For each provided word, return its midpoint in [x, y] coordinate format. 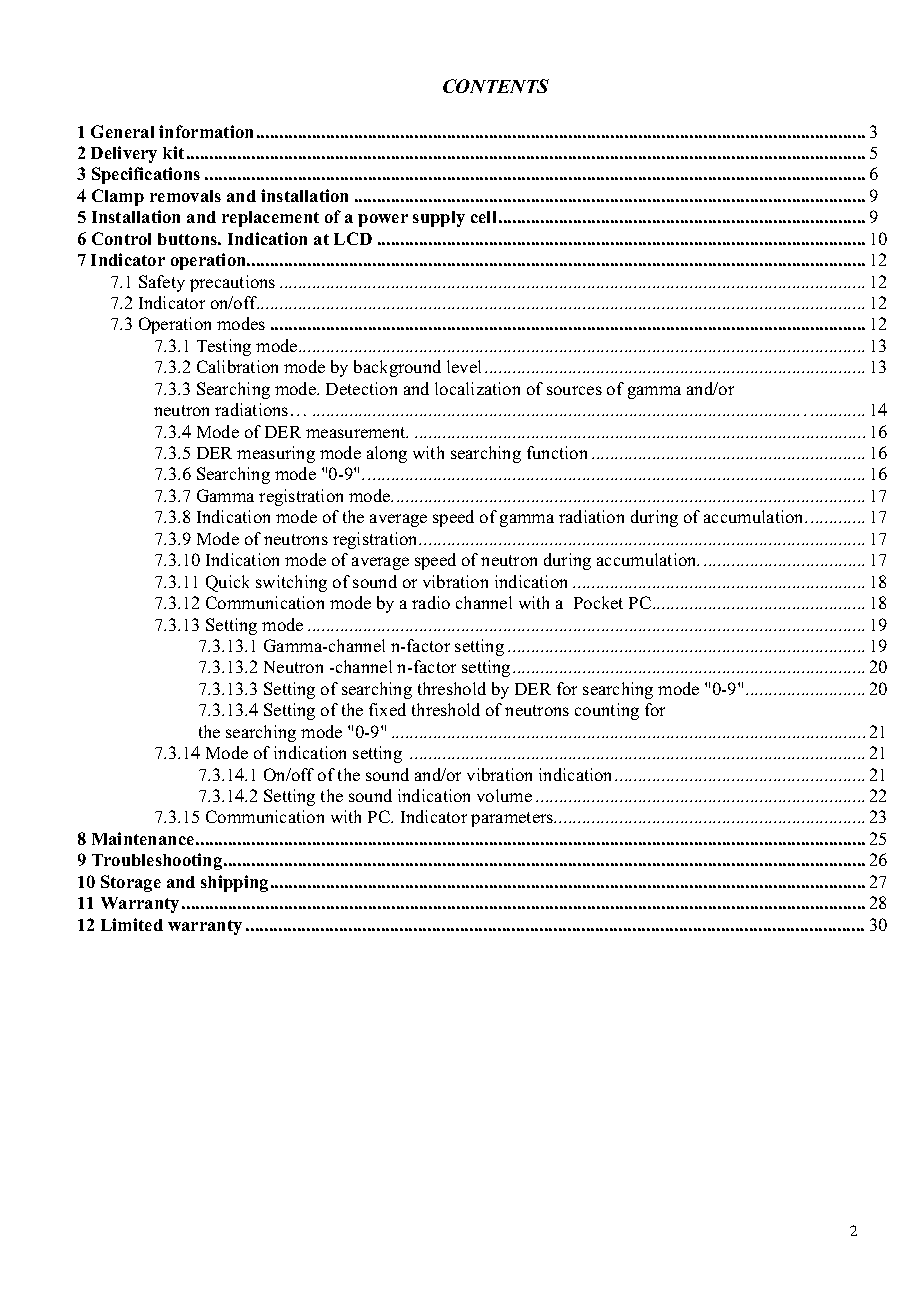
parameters [513, 819]
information [206, 131]
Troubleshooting [158, 861]
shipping [234, 883]
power [383, 220]
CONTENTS [496, 86]
